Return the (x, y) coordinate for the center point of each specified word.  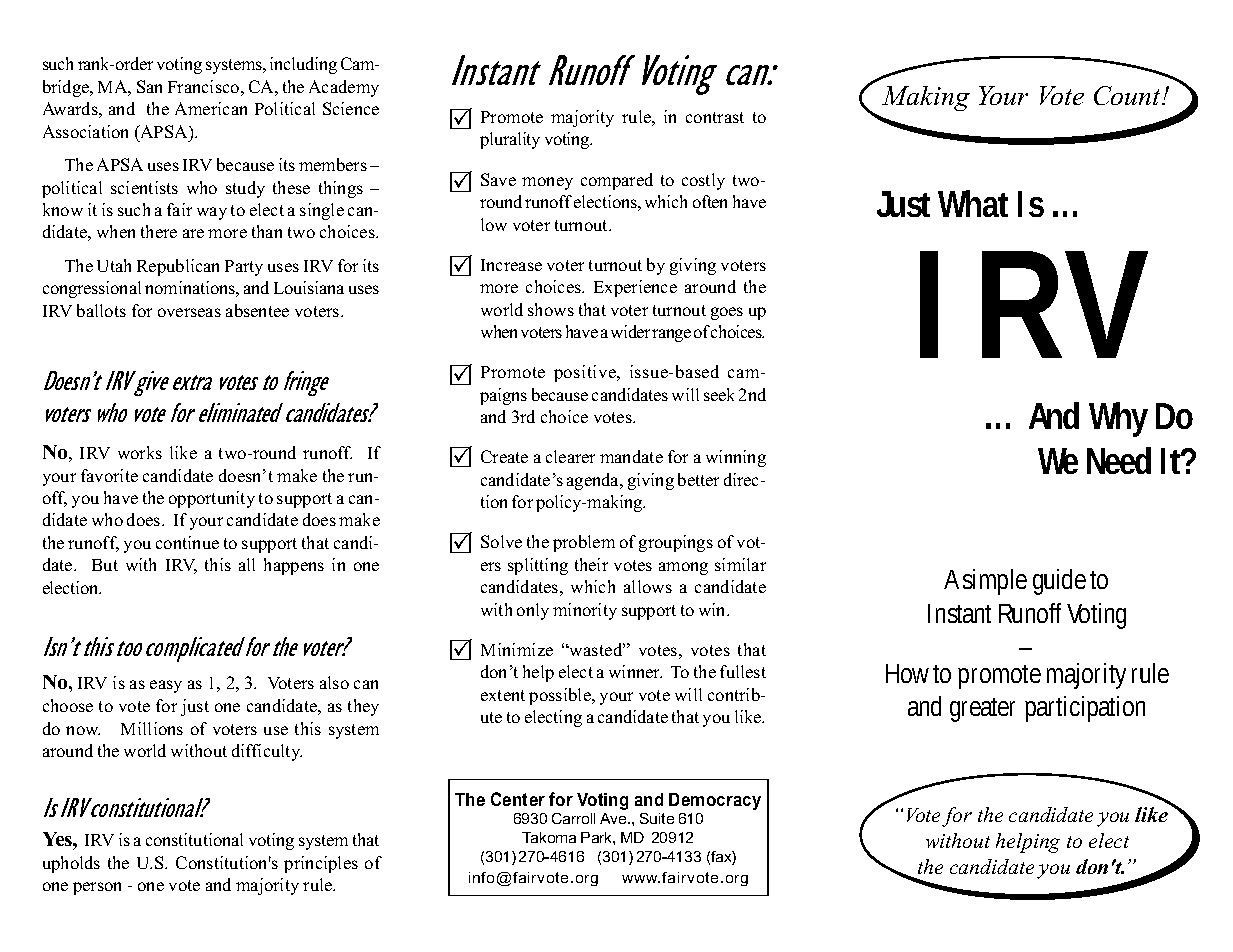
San (149, 86)
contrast (715, 117)
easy (166, 686)
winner (635, 671)
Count (1129, 95)
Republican (178, 267)
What (973, 203)
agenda (594, 481)
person (97, 888)
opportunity (212, 499)
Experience (635, 288)
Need (1119, 460)
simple (995, 582)
